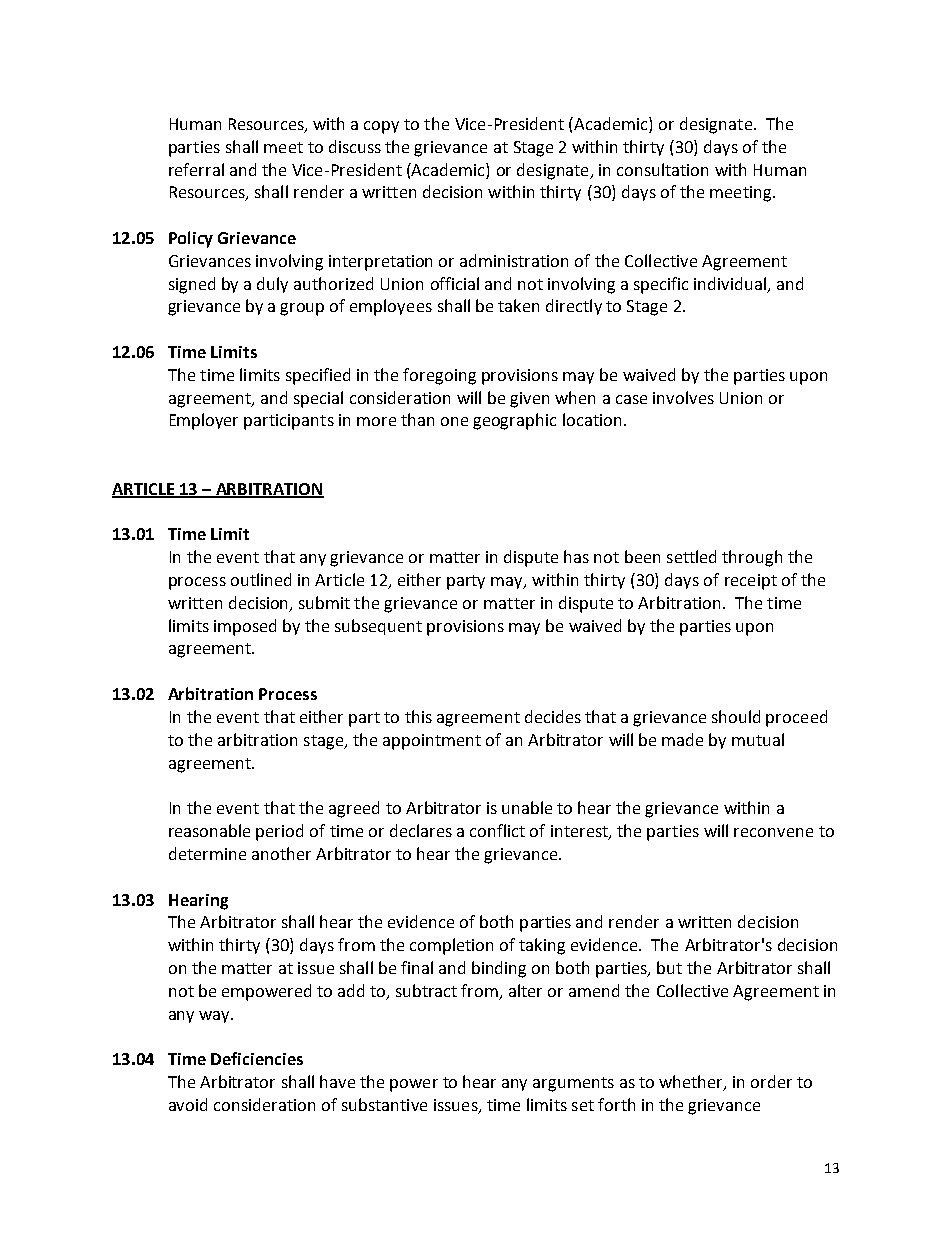 Image resolution: width=952 pixels, height=1233 pixels. I want to click on copy, so click(381, 127).
